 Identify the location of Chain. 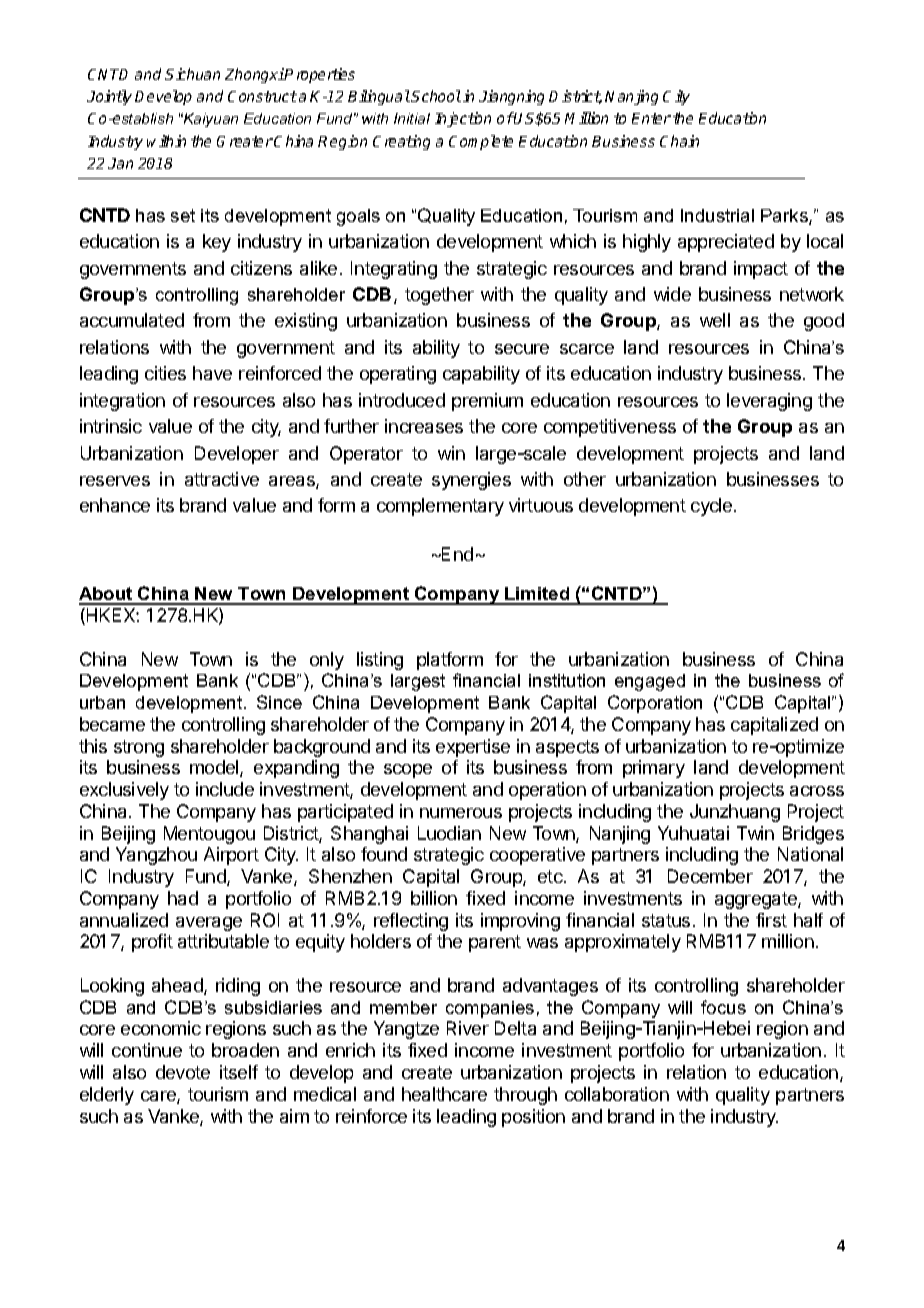
(679, 141).
